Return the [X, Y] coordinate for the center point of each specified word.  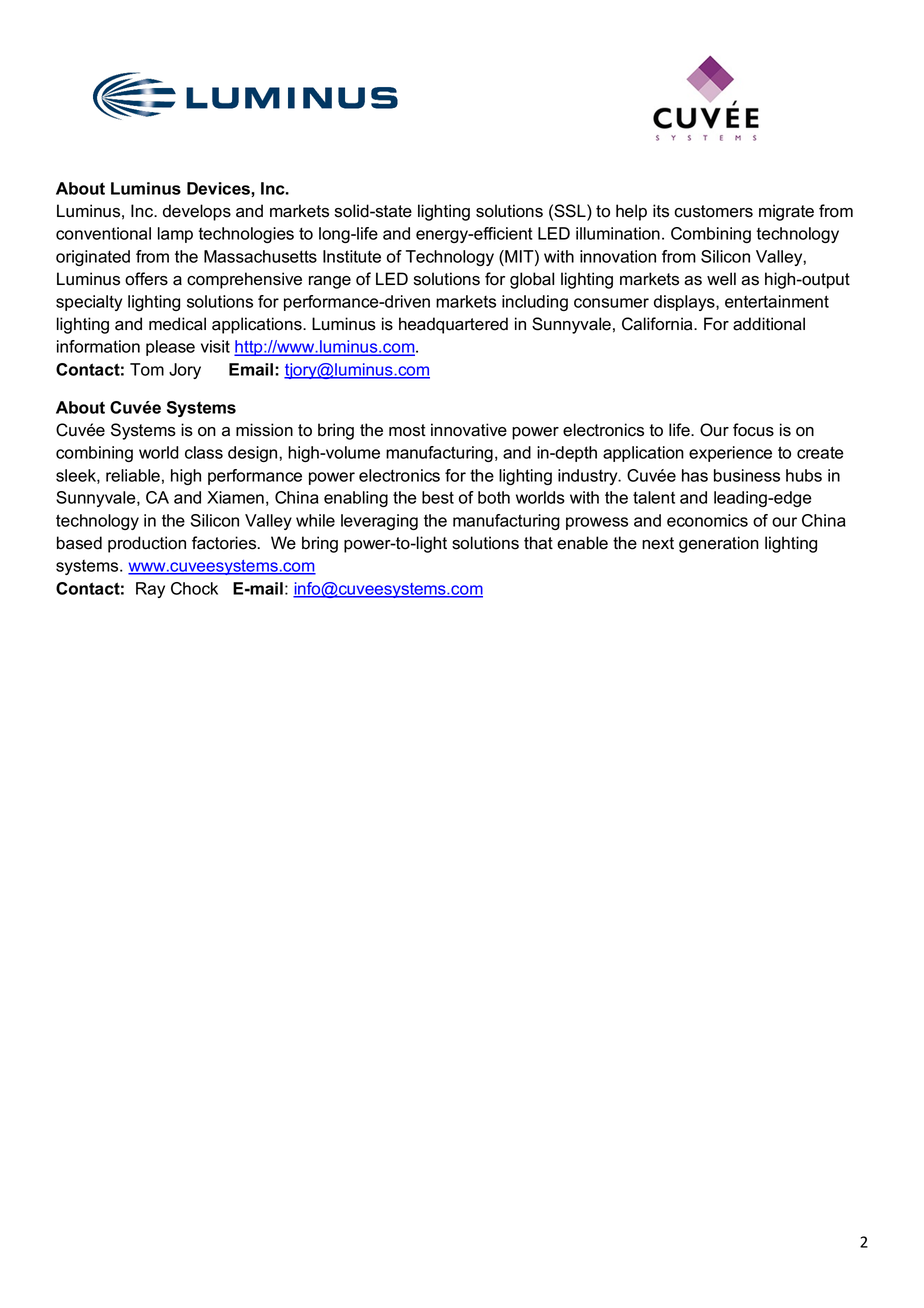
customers [713, 211]
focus [753, 430]
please [170, 348]
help [631, 212]
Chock [194, 588]
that [538, 543]
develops [197, 212]
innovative [469, 430]
